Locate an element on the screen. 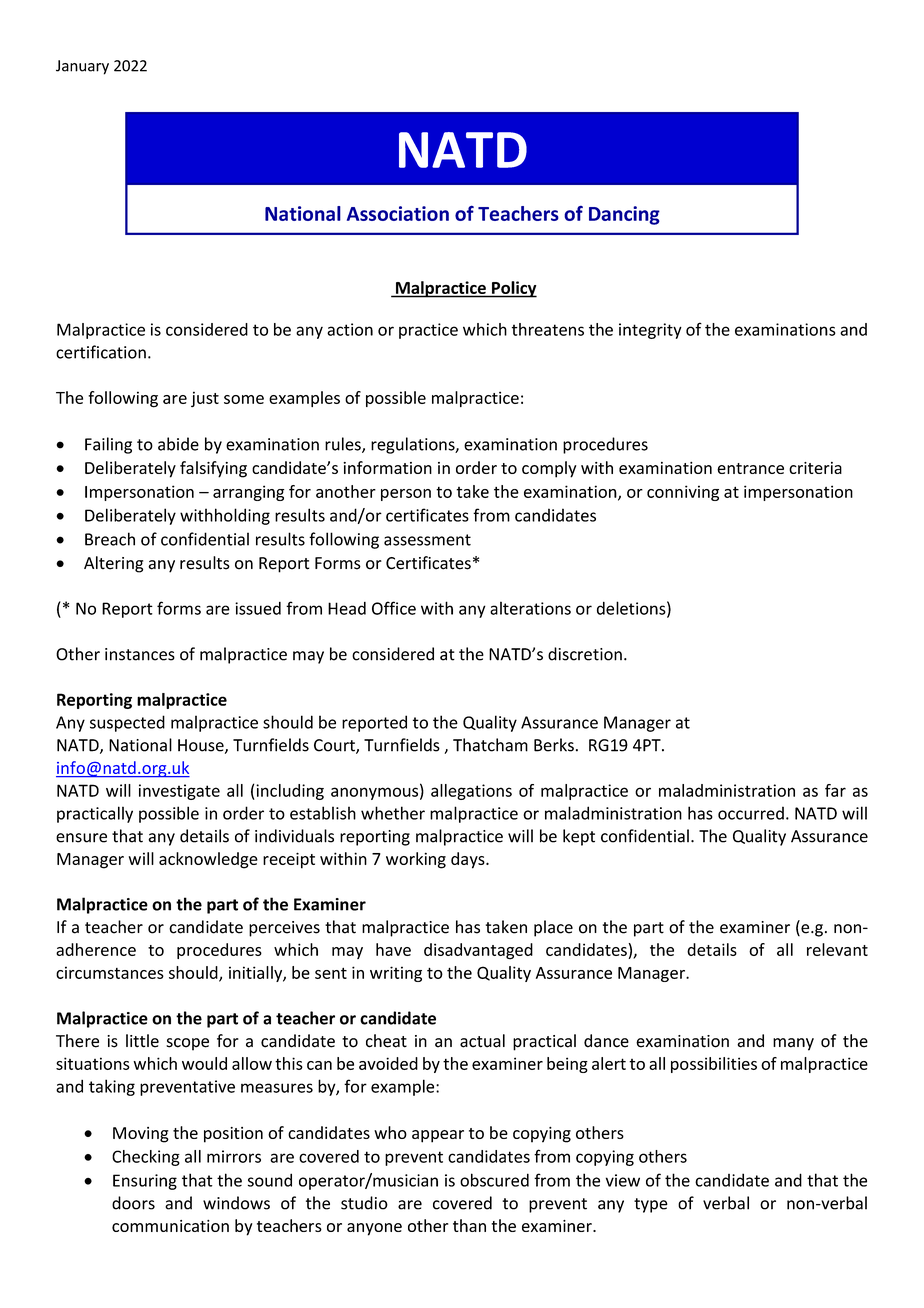  January is located at coordinates (82, 67).
